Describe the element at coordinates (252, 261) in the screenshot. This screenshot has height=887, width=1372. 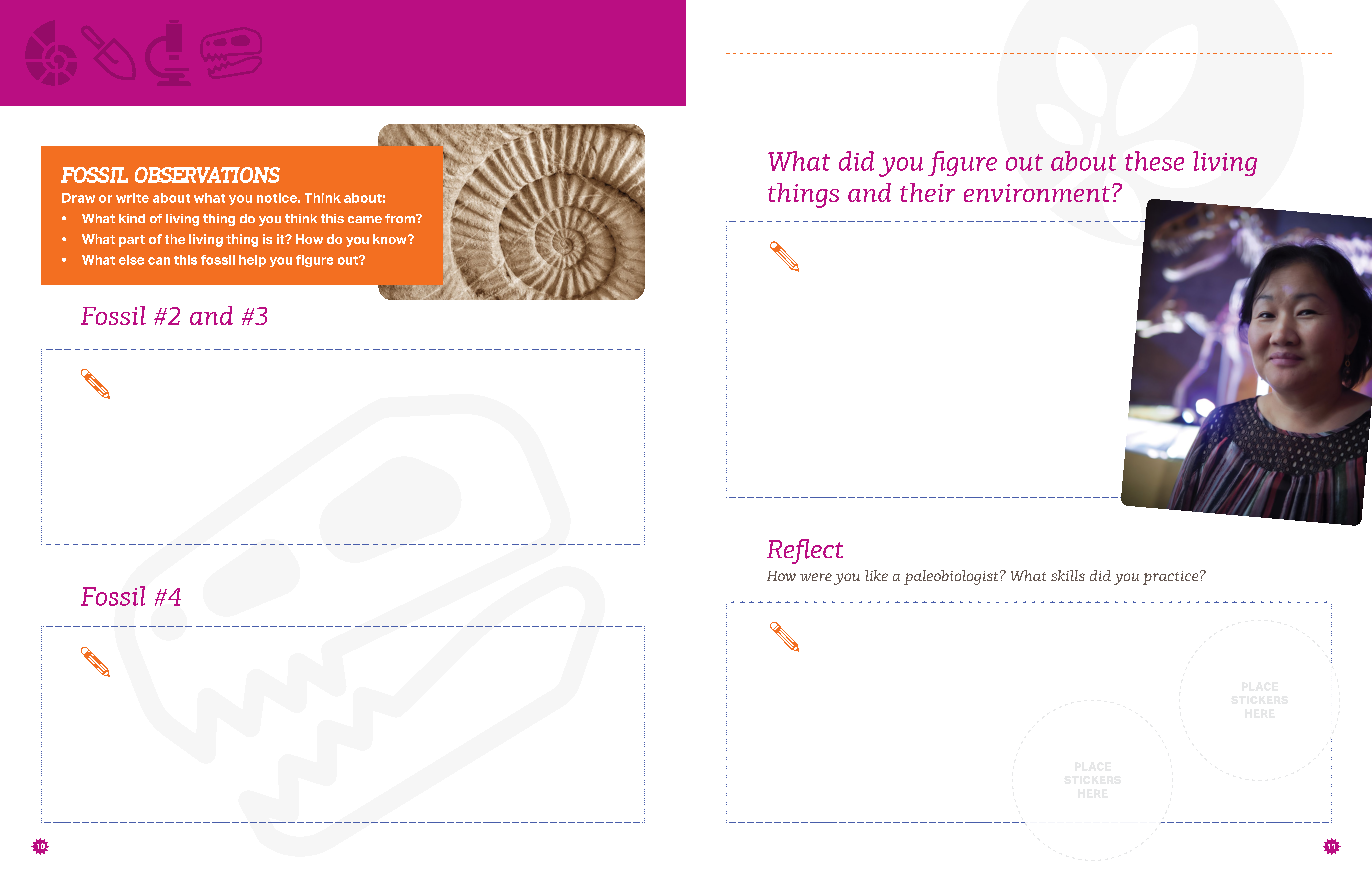
I see `help` at that location.
